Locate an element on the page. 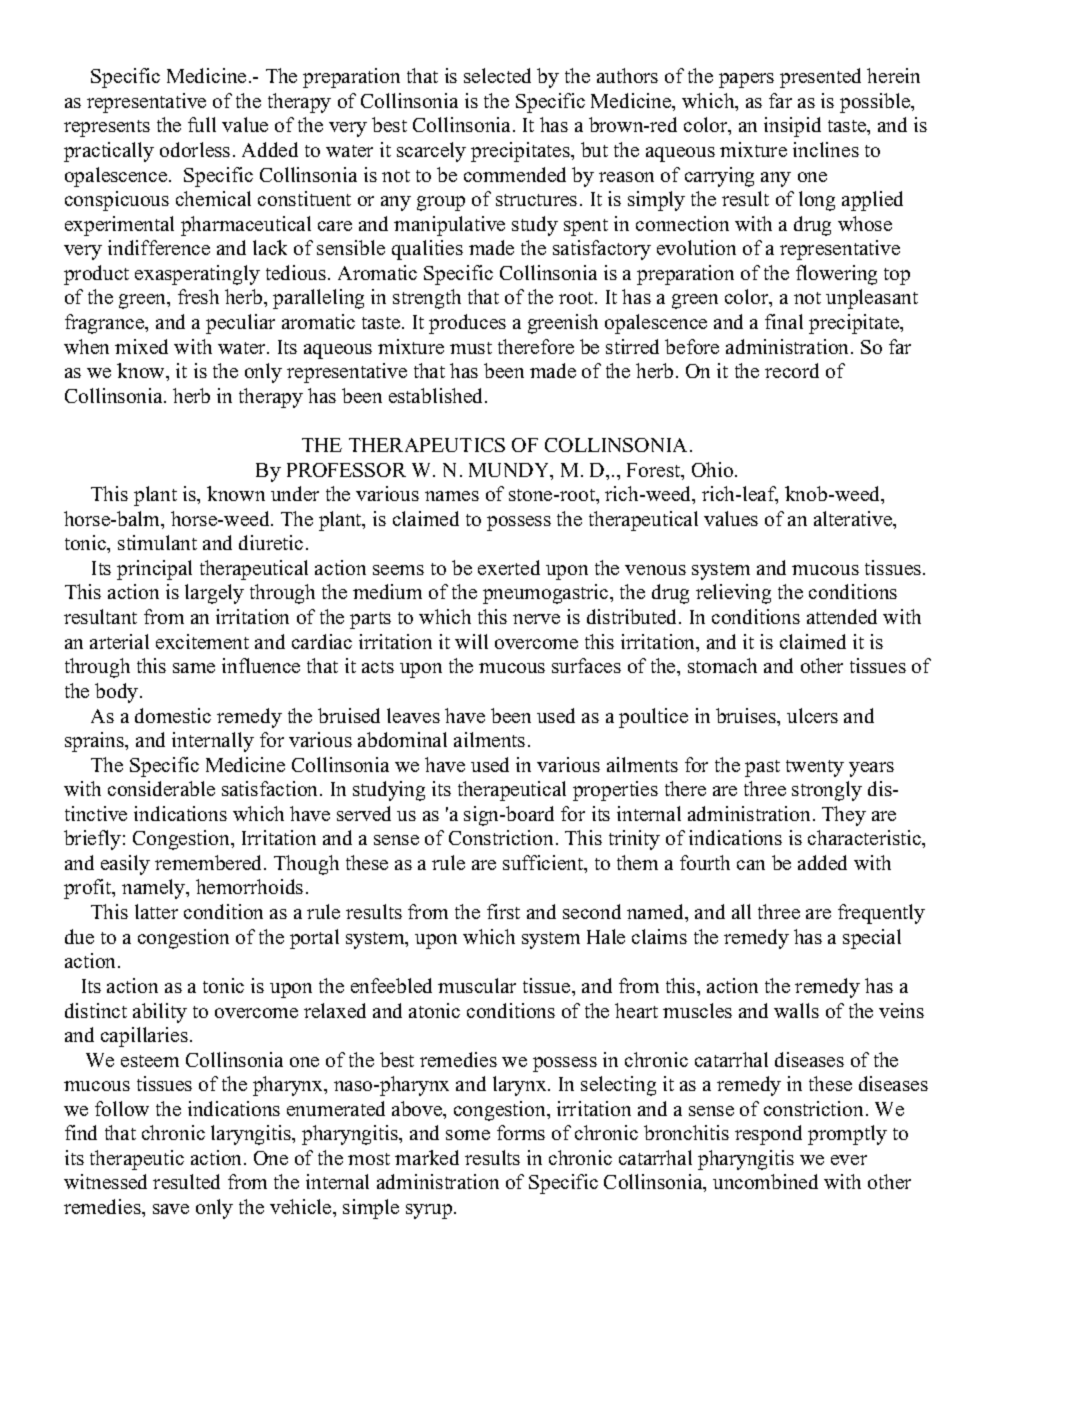 The width and height of the image is (1091, 1411). will is located at coordinates (471, 641).
